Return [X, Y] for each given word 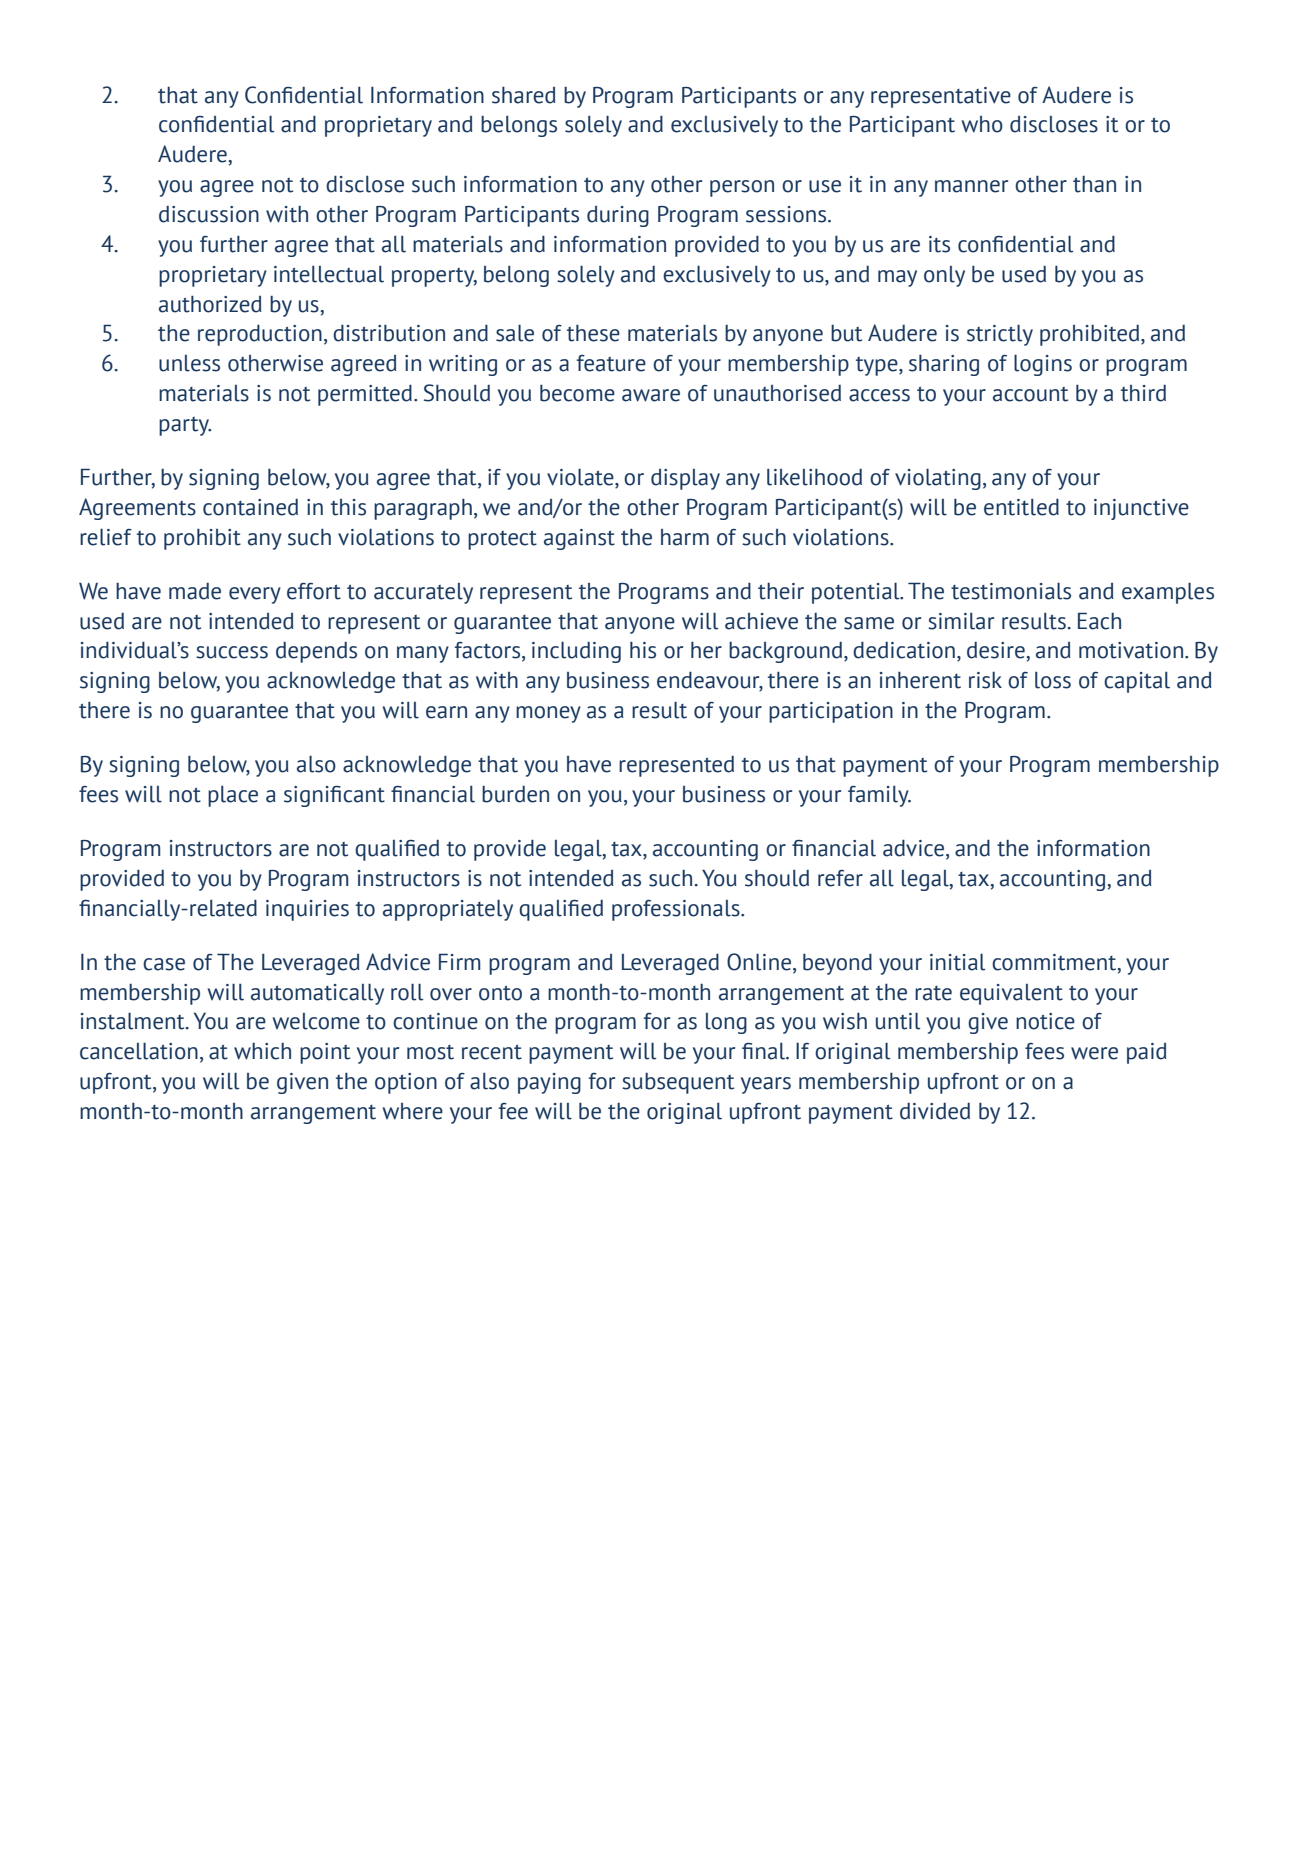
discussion [209, 214]
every [255, 595]
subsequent [678, 1083]
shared [523, 95]
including [576, 652]
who [982, 124]
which [262, 1051]
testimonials [1011, 591]
